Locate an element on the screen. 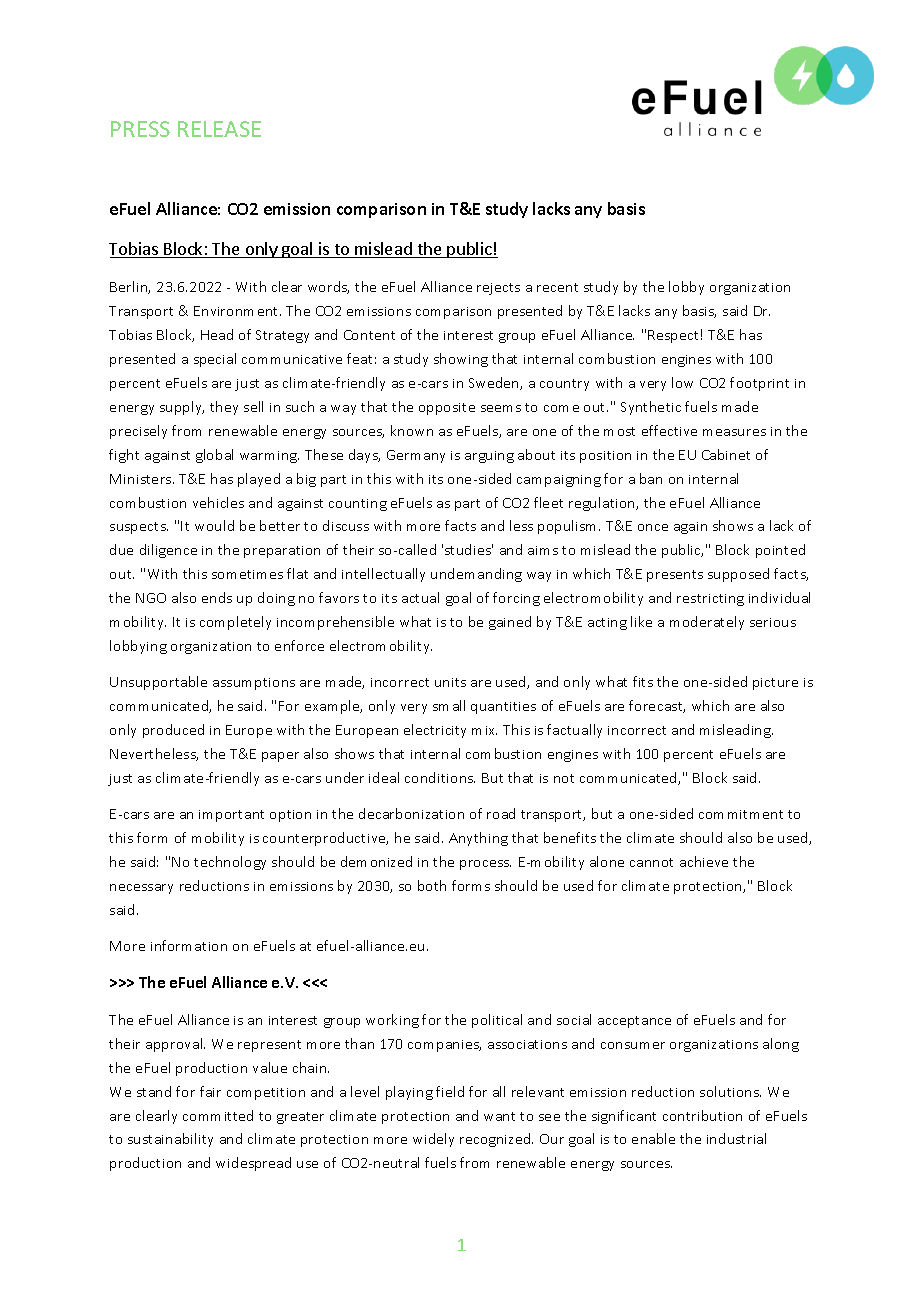 Image resolution: width=924 pixels, height=1308 pixels. vehicles is located at coordinates (218, 502).
